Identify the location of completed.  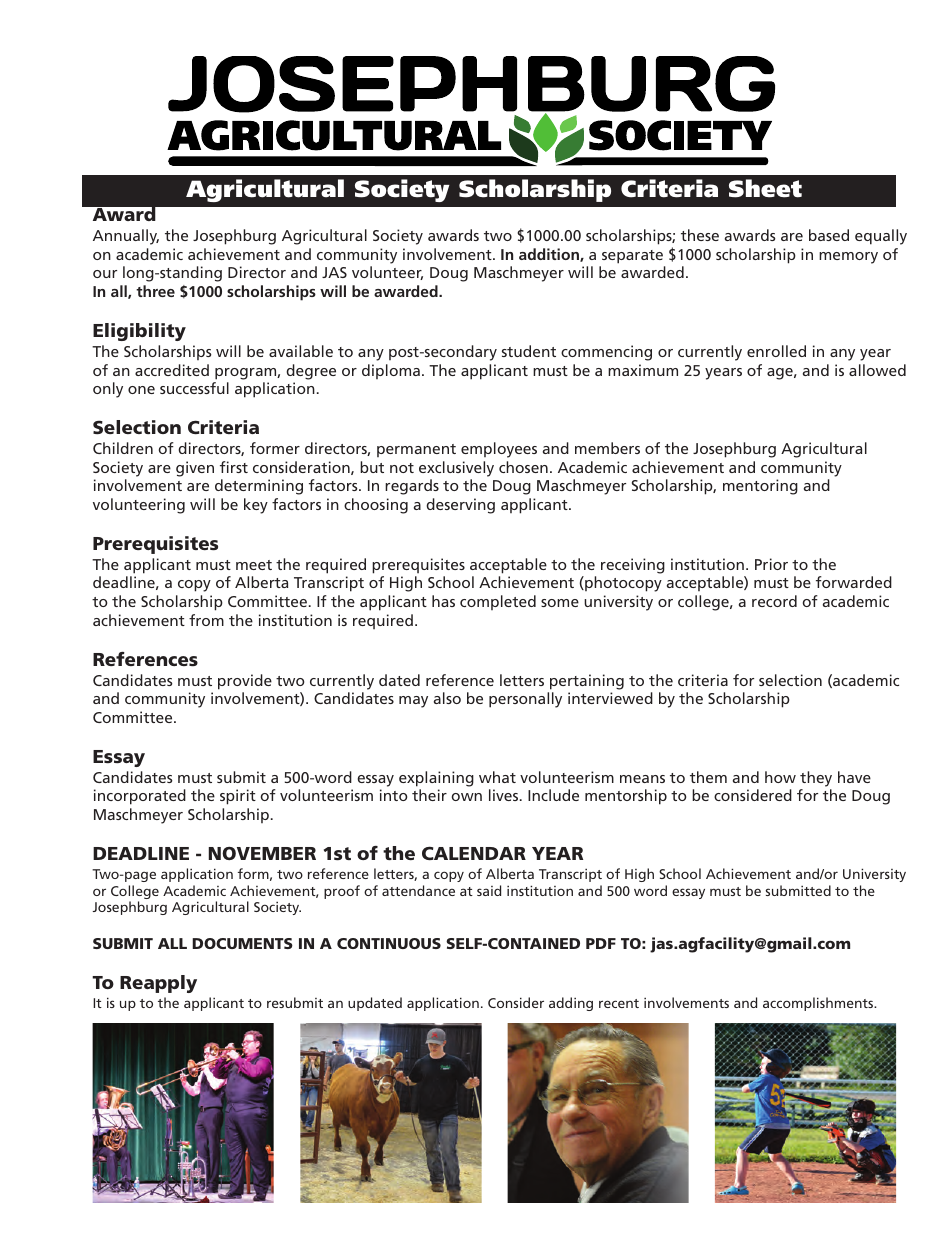
(498, 602).
